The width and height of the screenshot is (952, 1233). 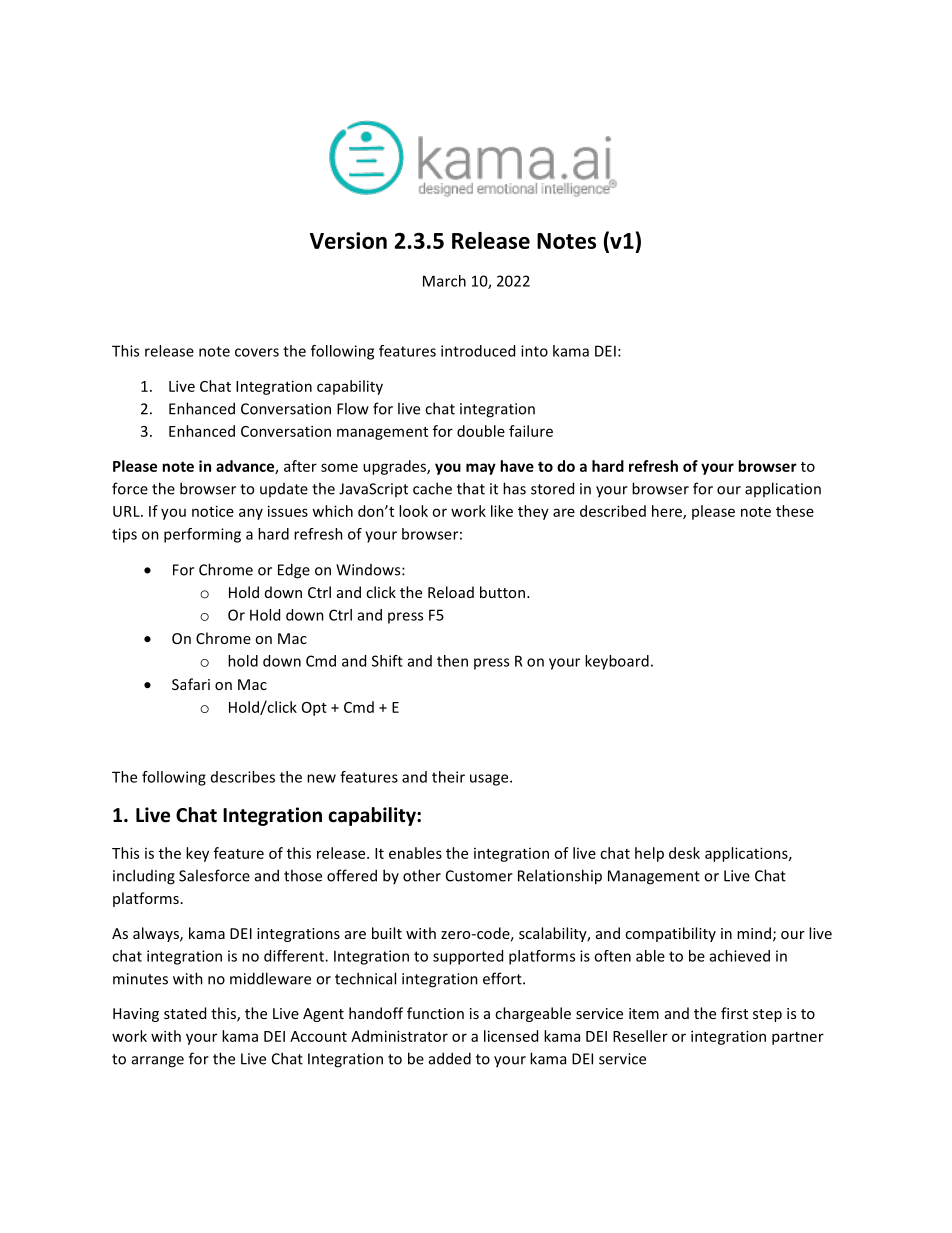 I want to click on Version, so click(x=348, y=240).
